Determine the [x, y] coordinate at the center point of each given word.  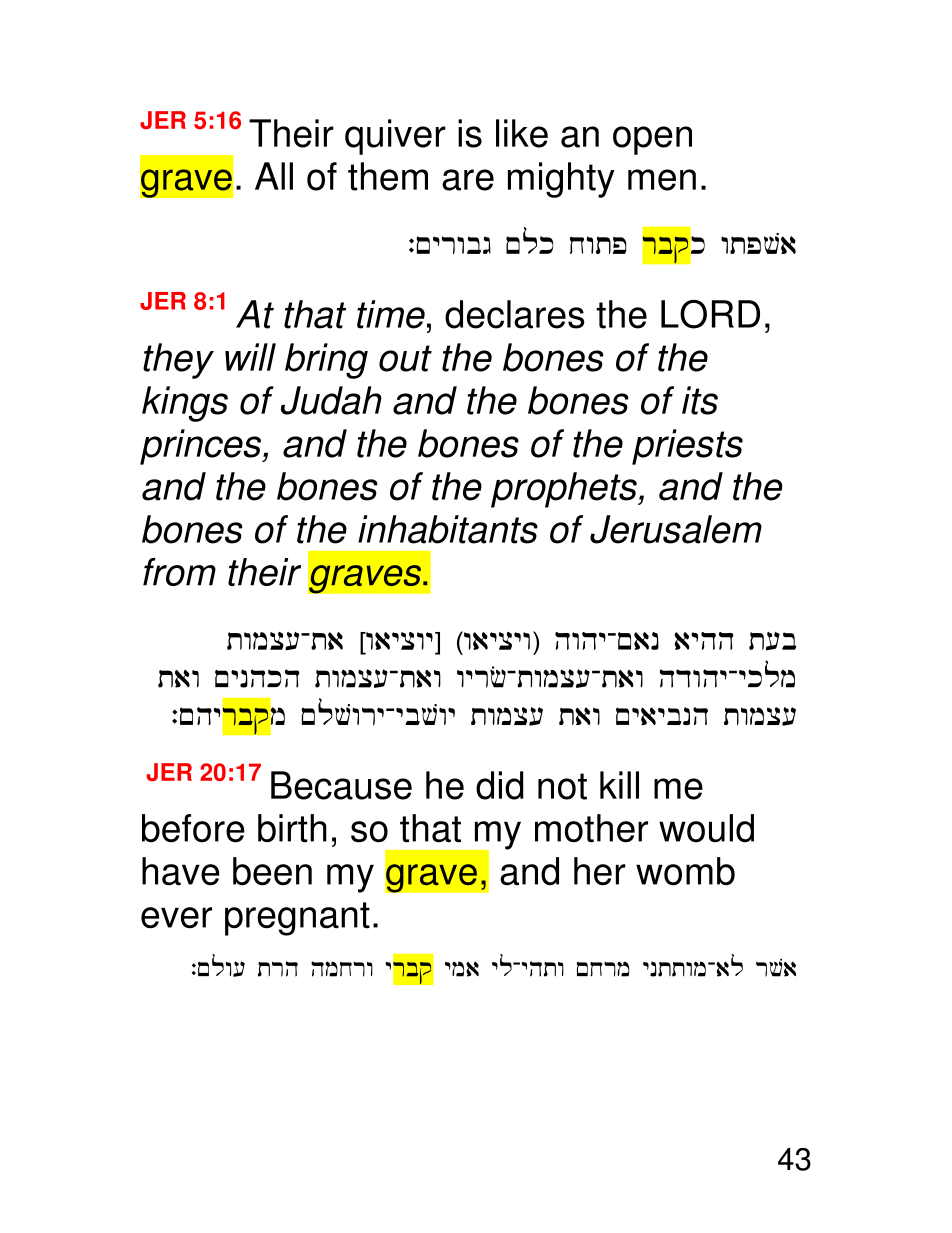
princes [201, 447]
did [500, 785]
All [274, 176]
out [405, 358]
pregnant [297, 919]
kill [619, 785]
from [179, 572]
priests [687, 447]
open [652, 140]
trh [278, 969]
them [388, 176]
